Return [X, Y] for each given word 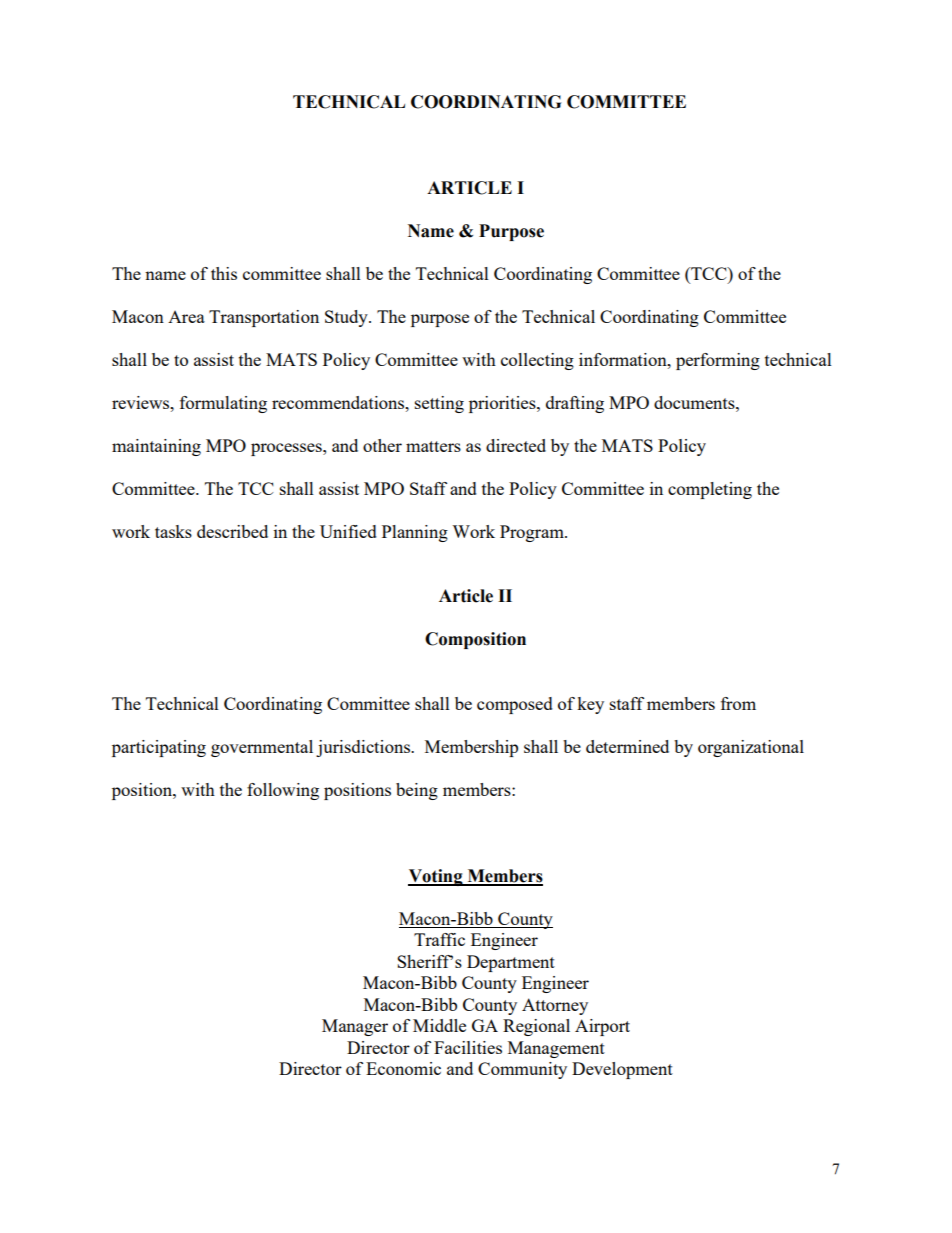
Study [347, 318]
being [417, 791]
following [283, 791]
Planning [415, 533]
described [232, 531]
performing [718, 361]
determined [627, 746]
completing [710, 490]
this [224, 273]
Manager [355, 1027]
